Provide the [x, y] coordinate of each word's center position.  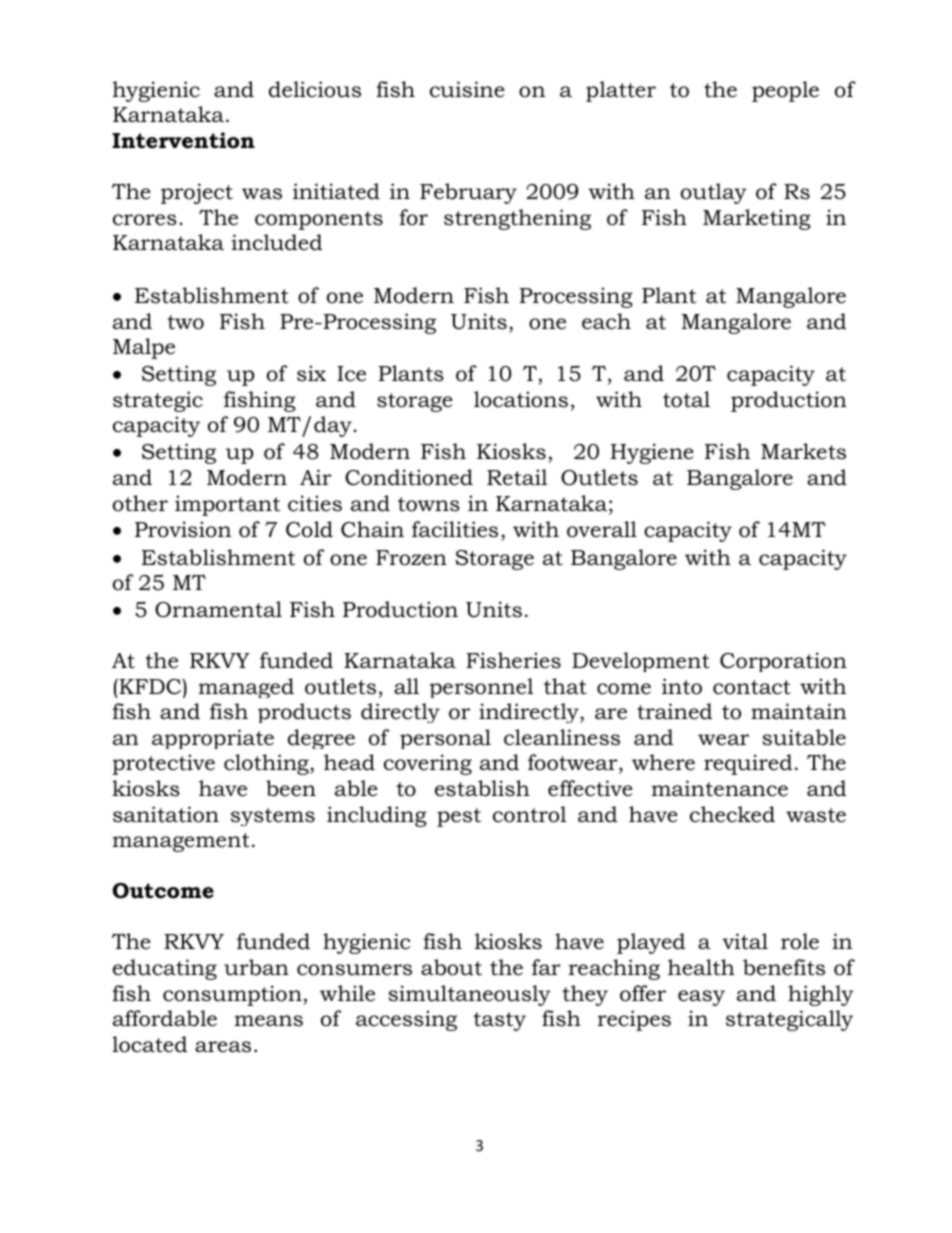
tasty [499, 1021]
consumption [233, 995]
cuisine [467, 89]
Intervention [183, 140]
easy [701, 998]
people [785, 91]
